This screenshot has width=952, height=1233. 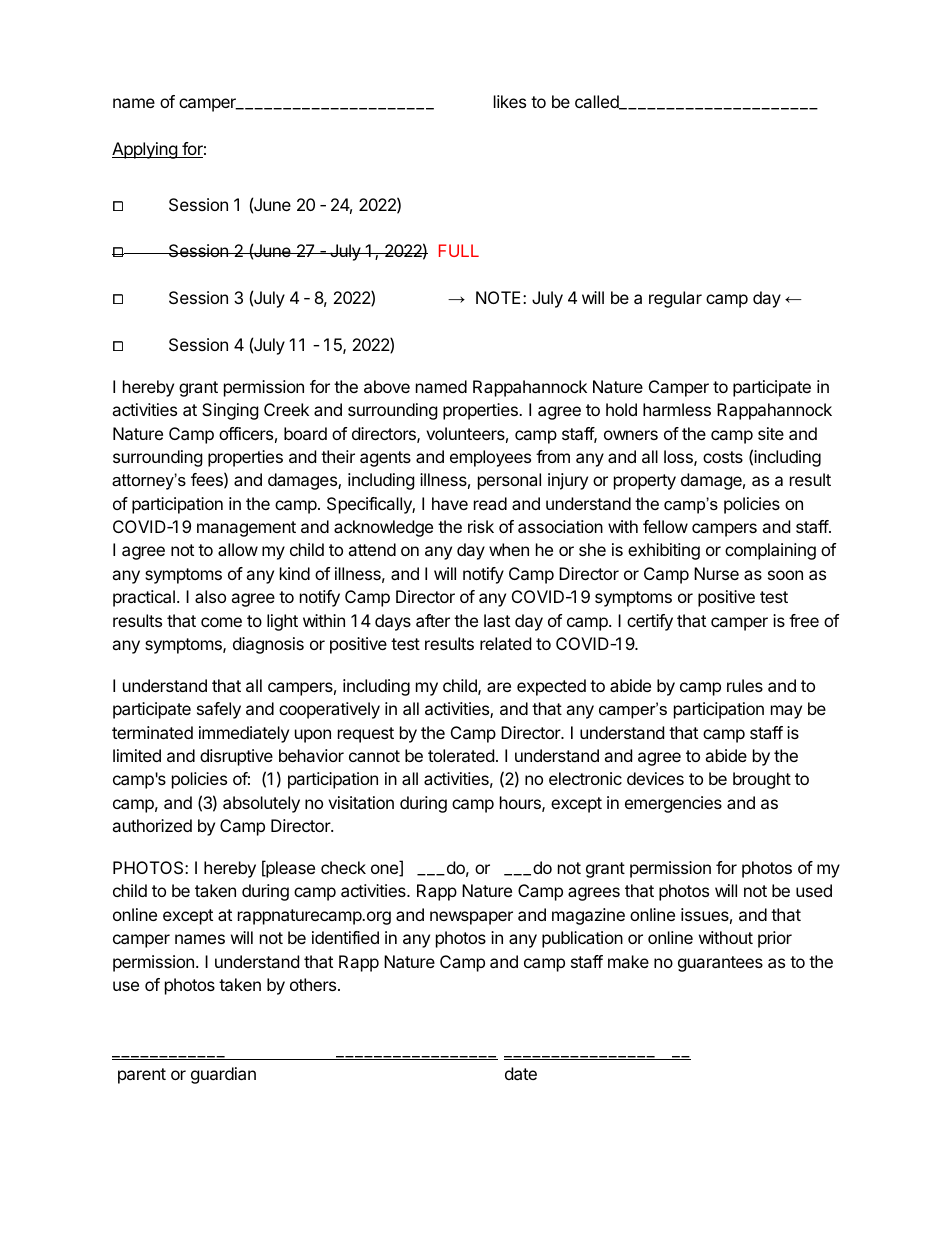 I want to click on guardian, so click(x=223, y=1075).
